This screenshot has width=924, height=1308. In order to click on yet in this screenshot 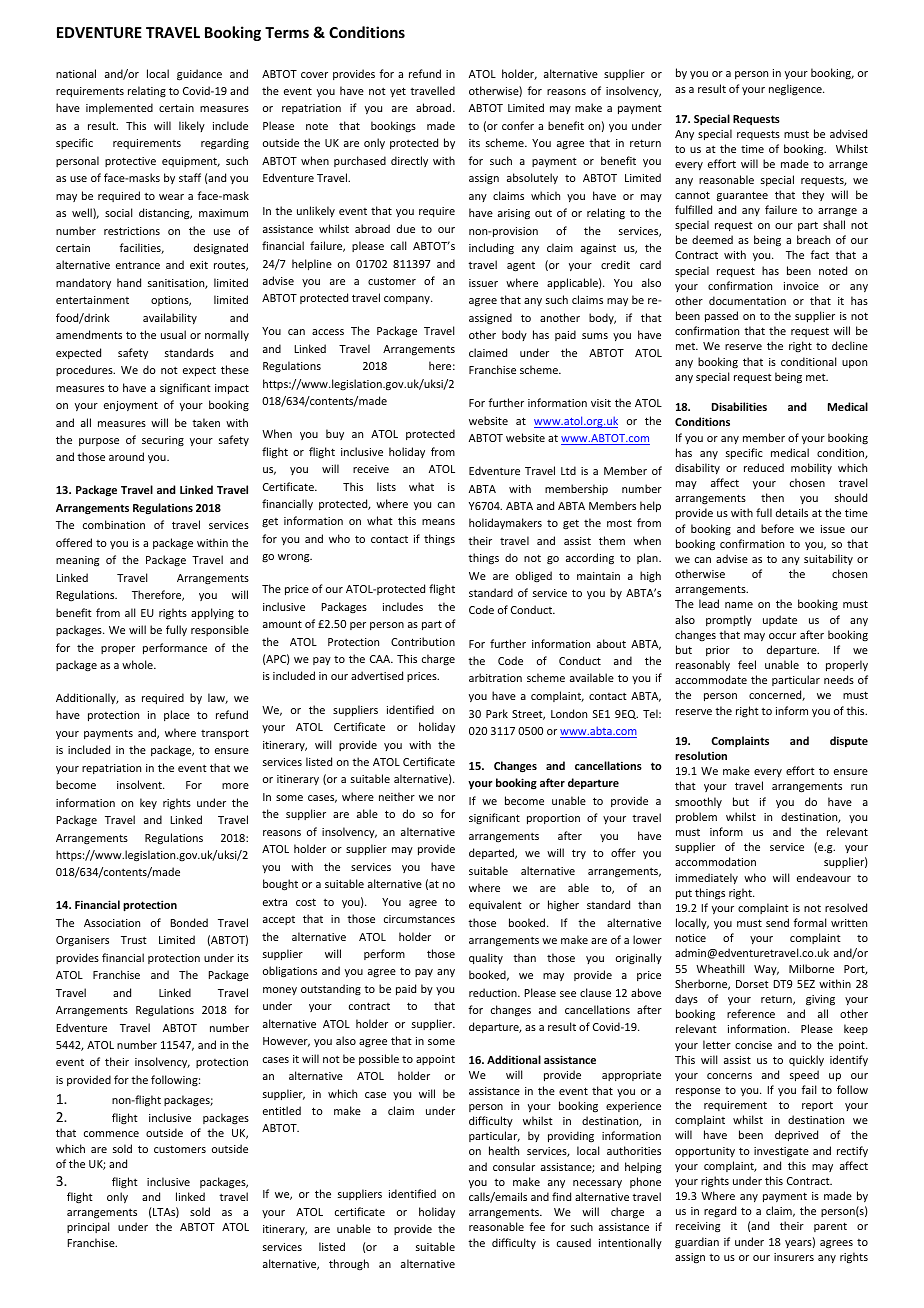, I will do `click(398, 92)`.
